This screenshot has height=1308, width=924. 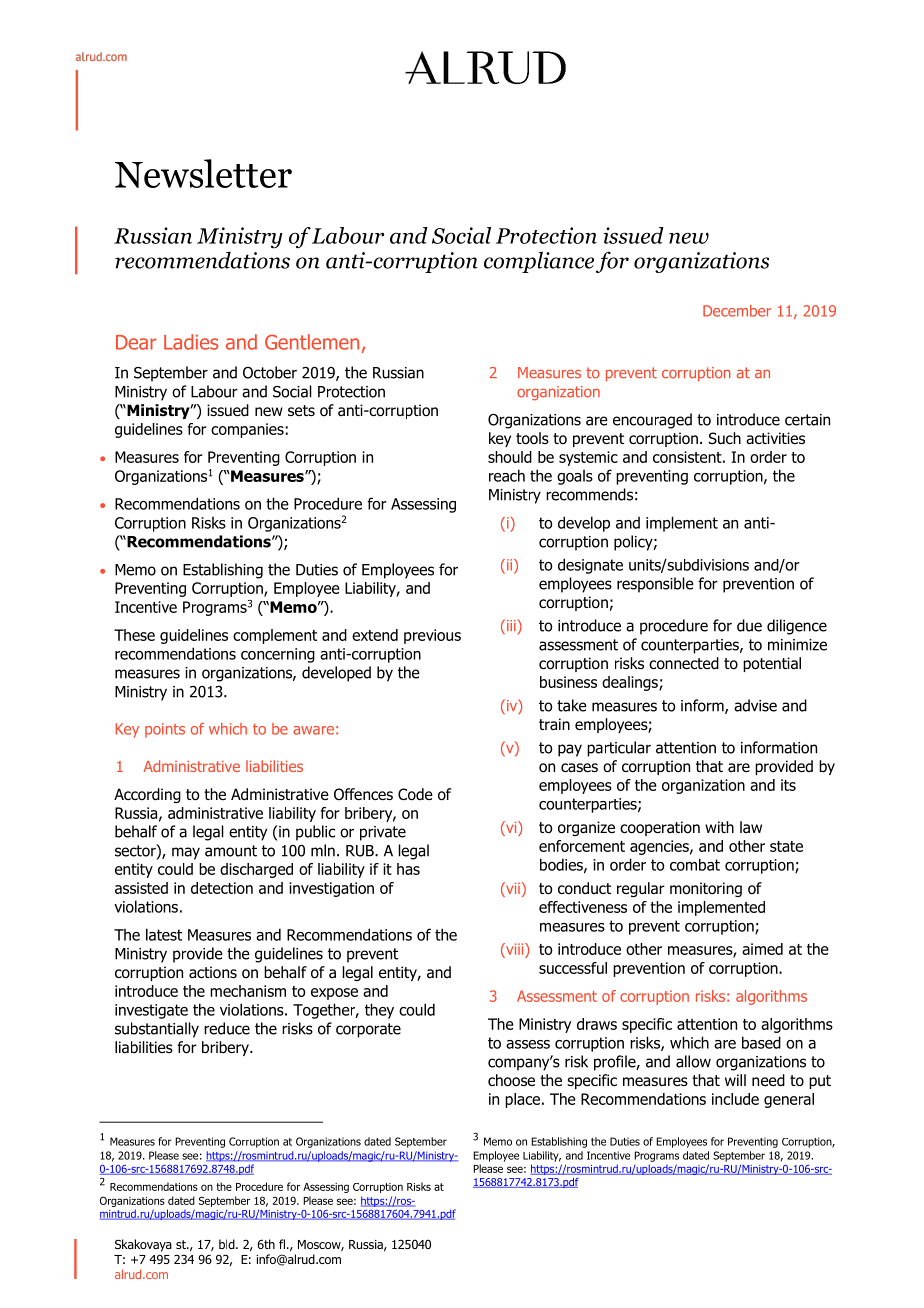 I want to click on reduce, so click(x=227, y=1028).
